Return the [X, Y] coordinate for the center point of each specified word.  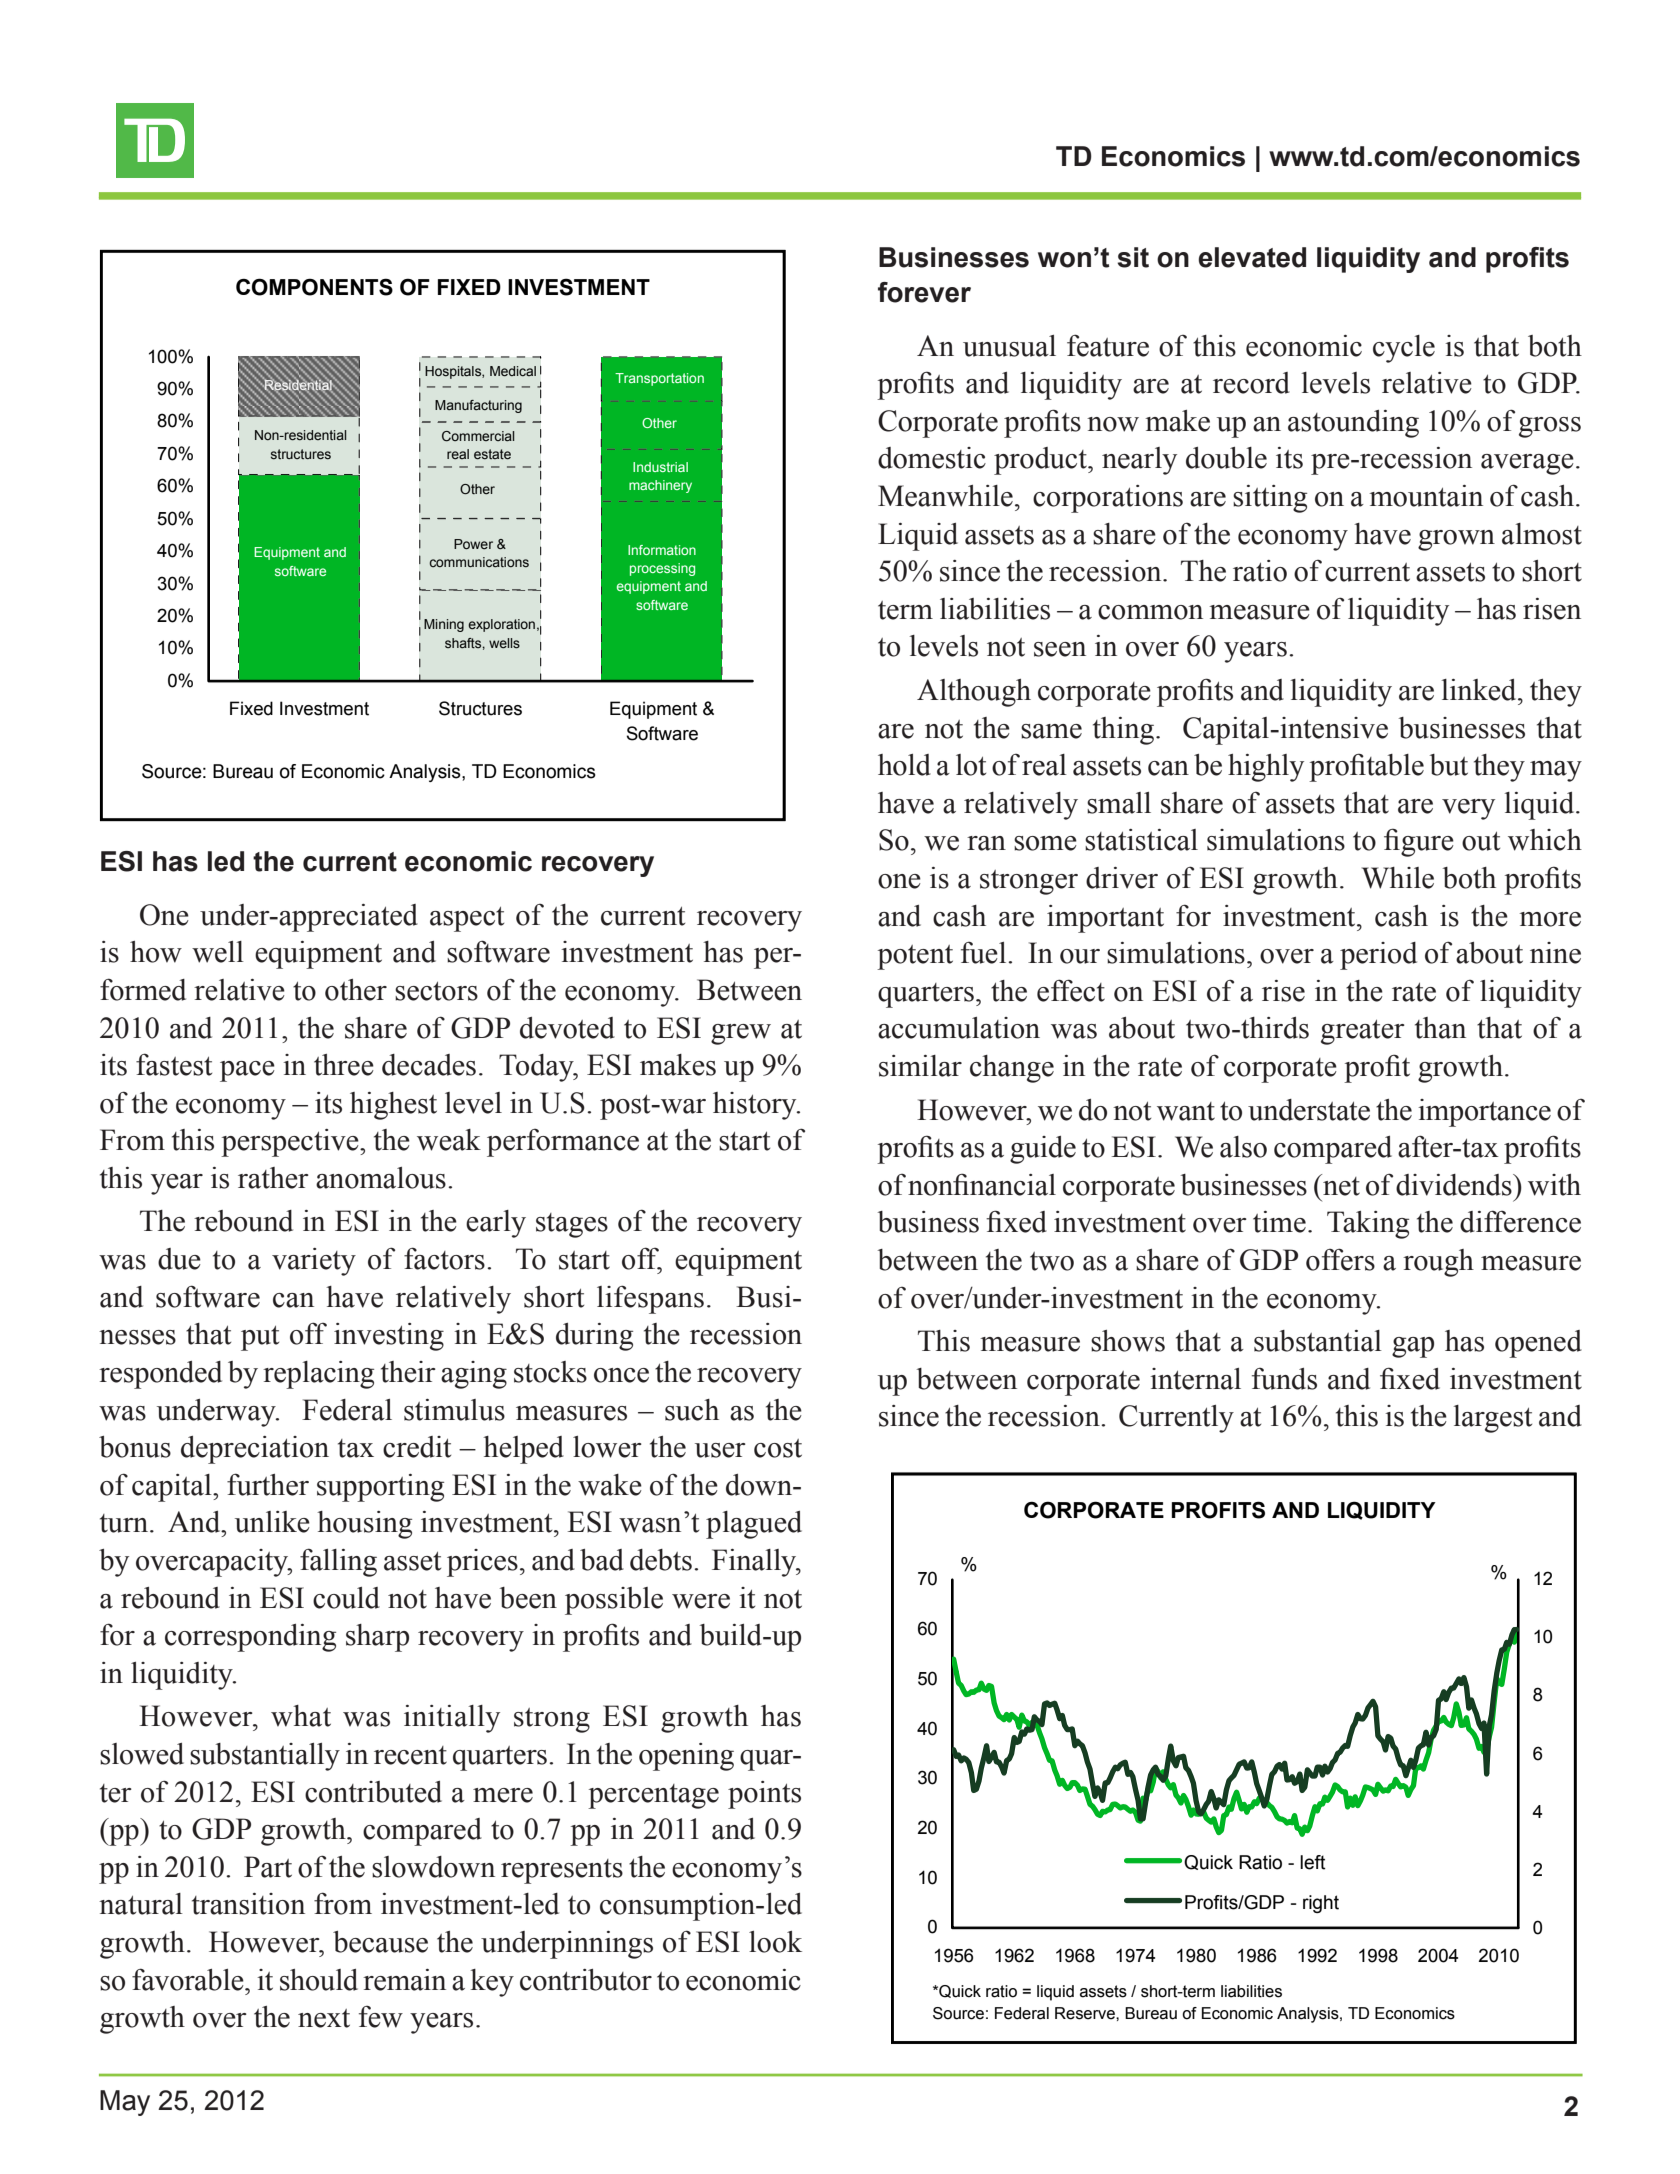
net [1340, 1185]
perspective [291, 1143]
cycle [1404, 349]
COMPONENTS [314, 287]
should [319, 1980]
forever [924, 292]
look [775, 1942]
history [756, 1106]
